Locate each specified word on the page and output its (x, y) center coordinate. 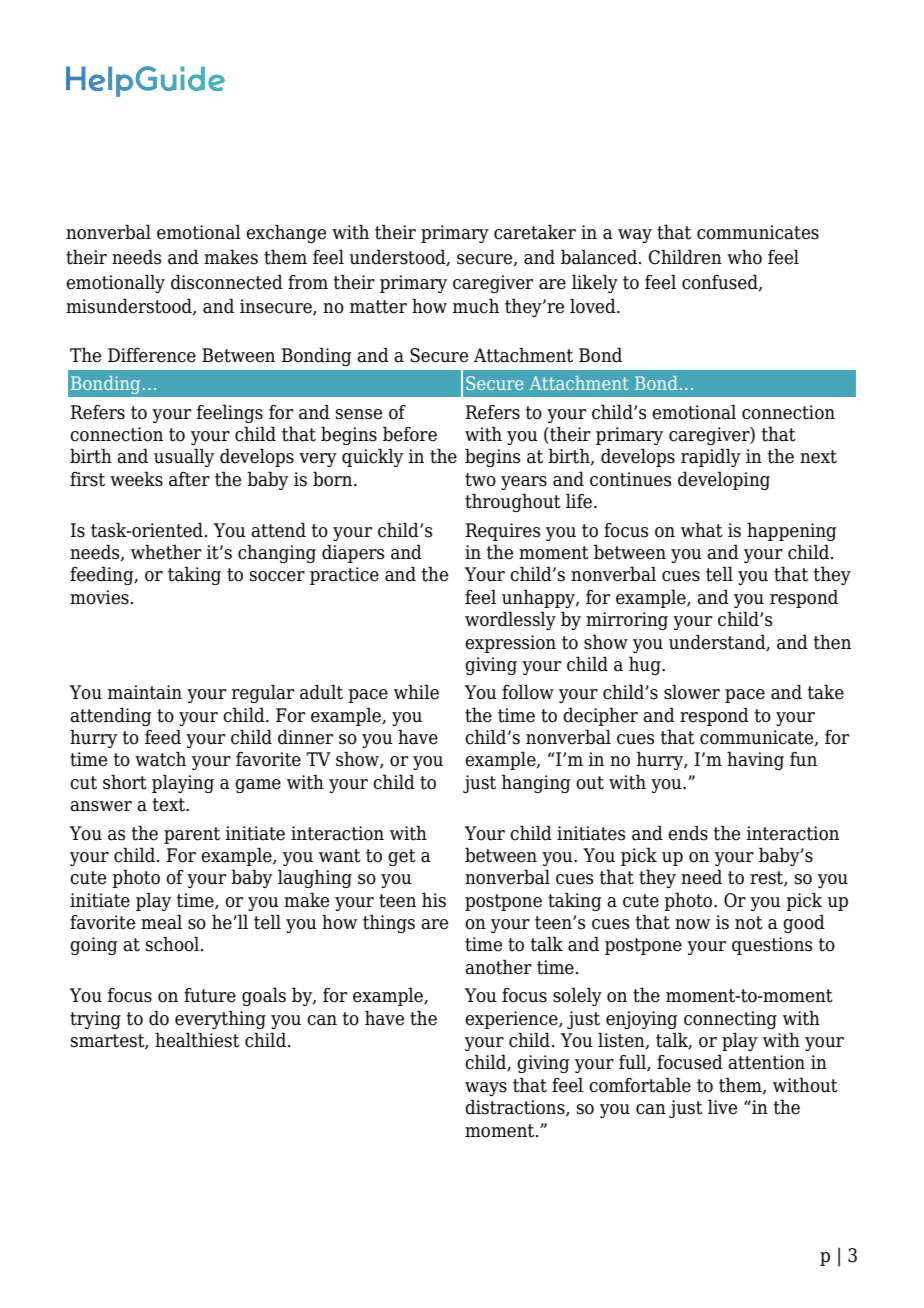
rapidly (711, 457)
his (434, 900)
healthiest (197, 1040)
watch (160, 759)
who (744, 257)
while (416, 692)
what (702, 530)
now (692, 924)
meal (161, 922)
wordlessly (510, 620)
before (410, 434)
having (755, 760)
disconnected (227, 282)
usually (184, 457)
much (476, 306)
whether (166, 552)
